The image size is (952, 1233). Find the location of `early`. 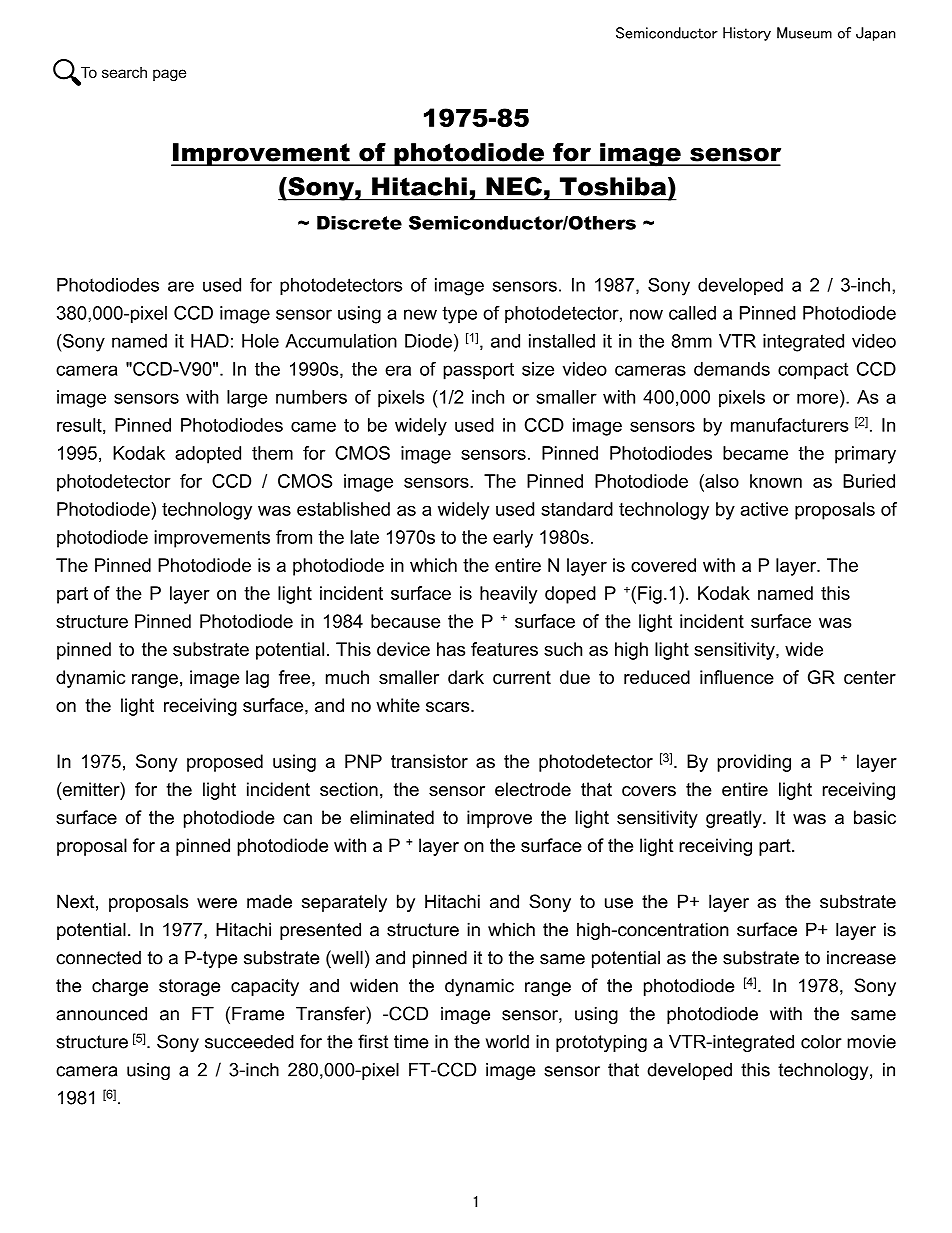

early is located at coordinates (513, 539).
